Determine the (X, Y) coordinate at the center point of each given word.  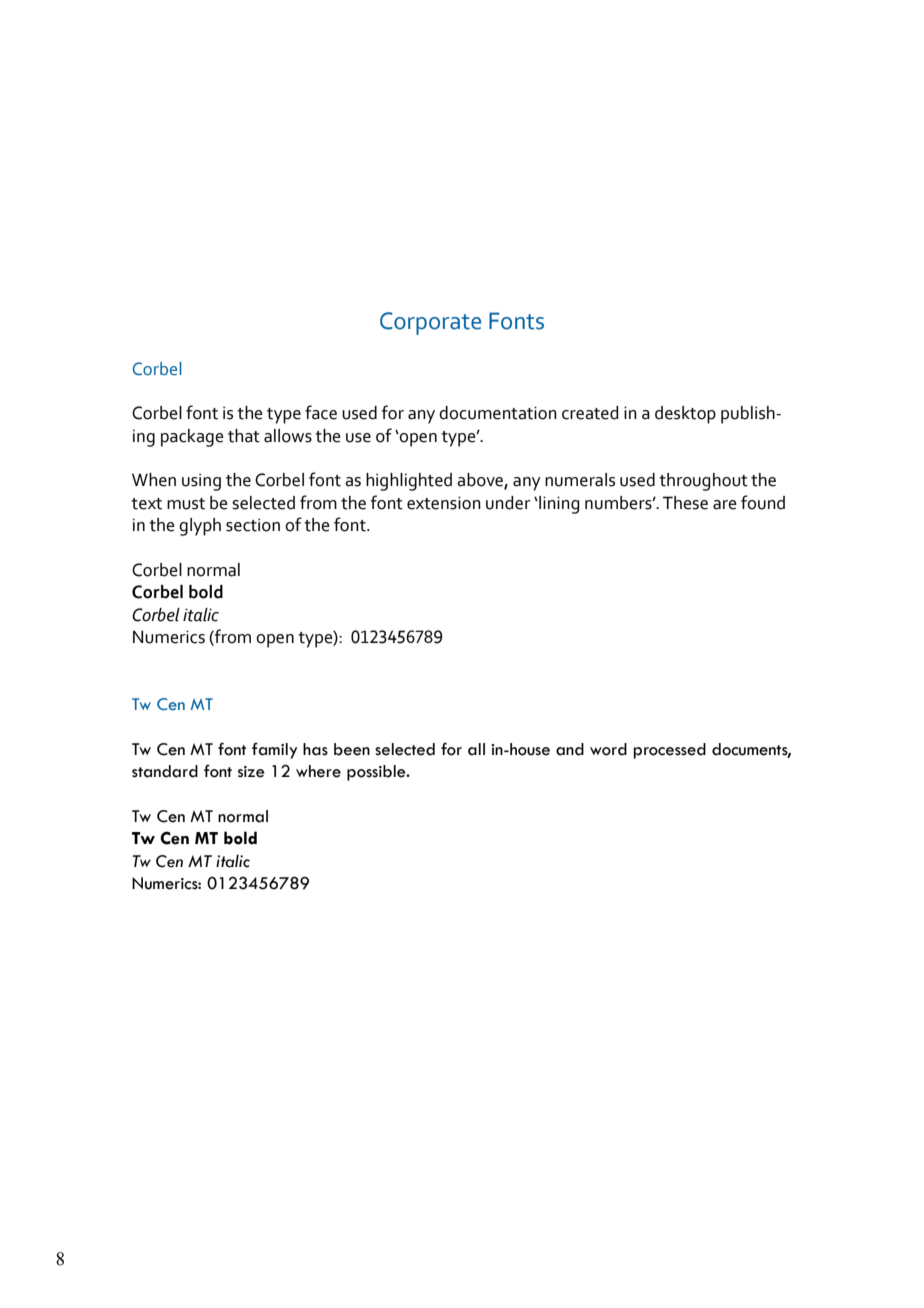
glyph (200, 527)
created (590, 413)
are (725, 505)
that (244, 436)
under (508, 503)
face (321, 412)
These (685, 503)
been (352, 749)
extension (444, 503)
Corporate (430, 323)
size (251, 772)
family (274, 751)
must (186, 504)
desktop (685, 415)
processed (669, 751)
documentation (498, 413)
